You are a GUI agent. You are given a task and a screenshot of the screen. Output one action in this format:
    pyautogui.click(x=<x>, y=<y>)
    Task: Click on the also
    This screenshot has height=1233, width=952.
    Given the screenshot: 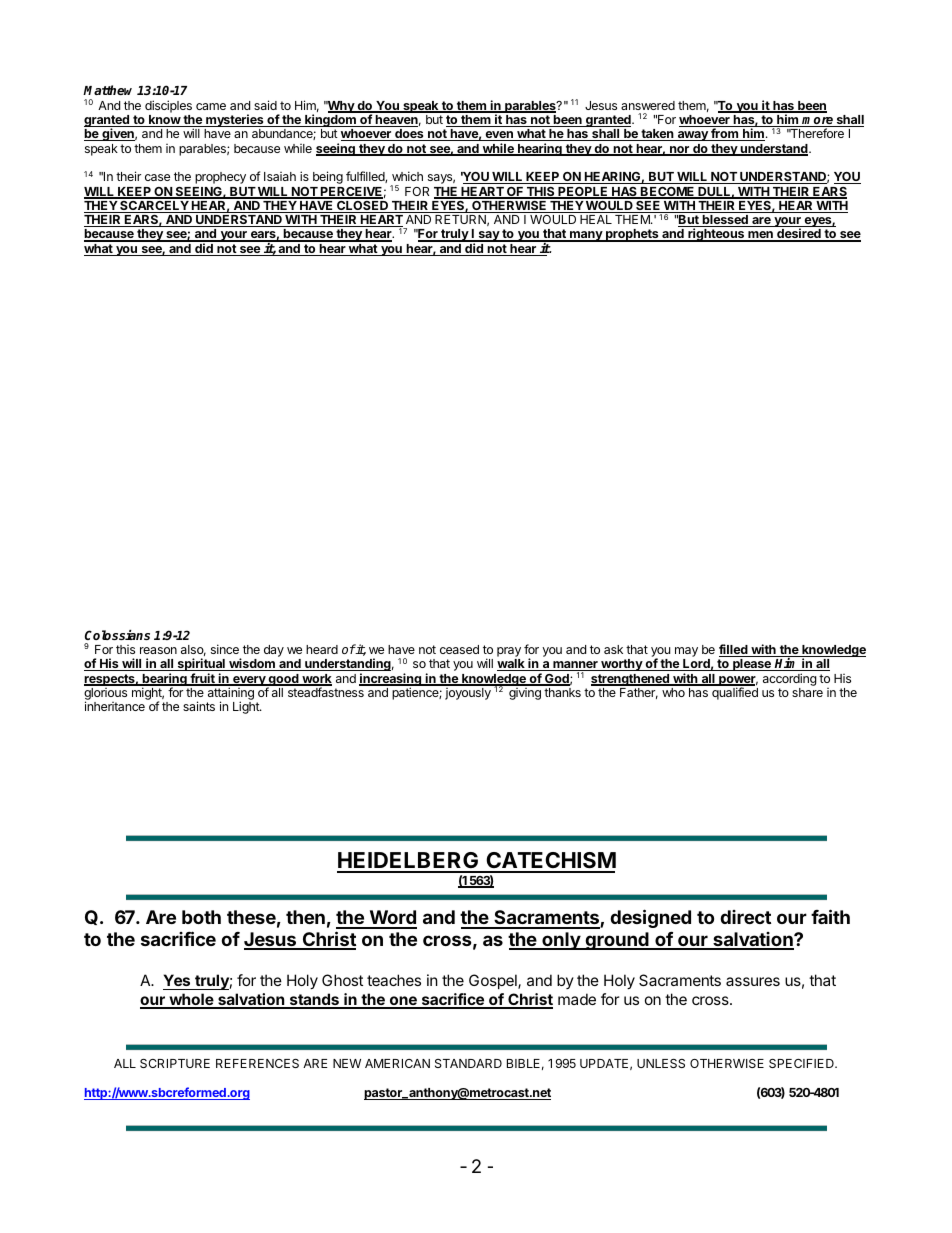 What is the action you would take?
    pyautogui.click(x=193, y=650)
